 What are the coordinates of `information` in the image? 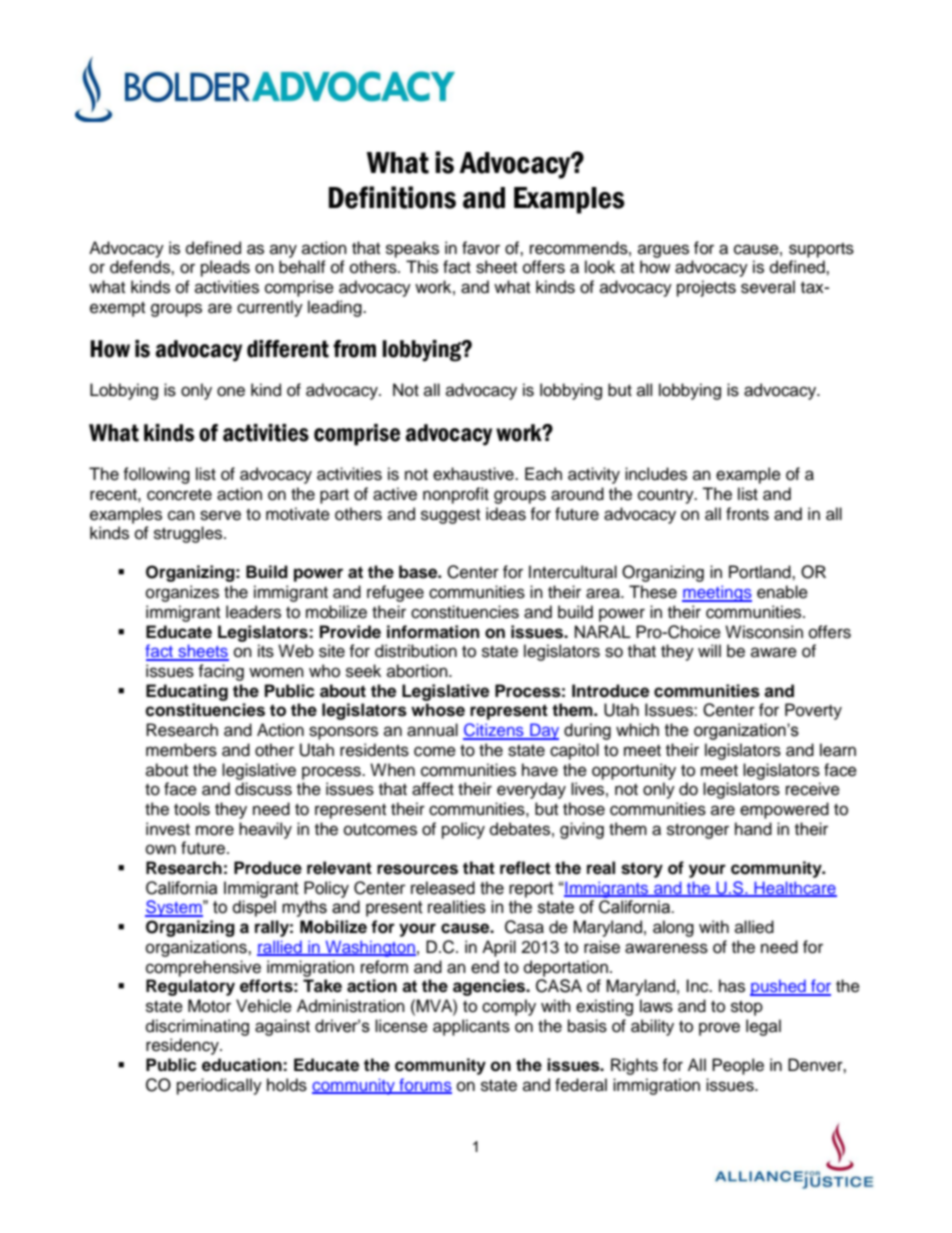 It's located at (433, 632).
